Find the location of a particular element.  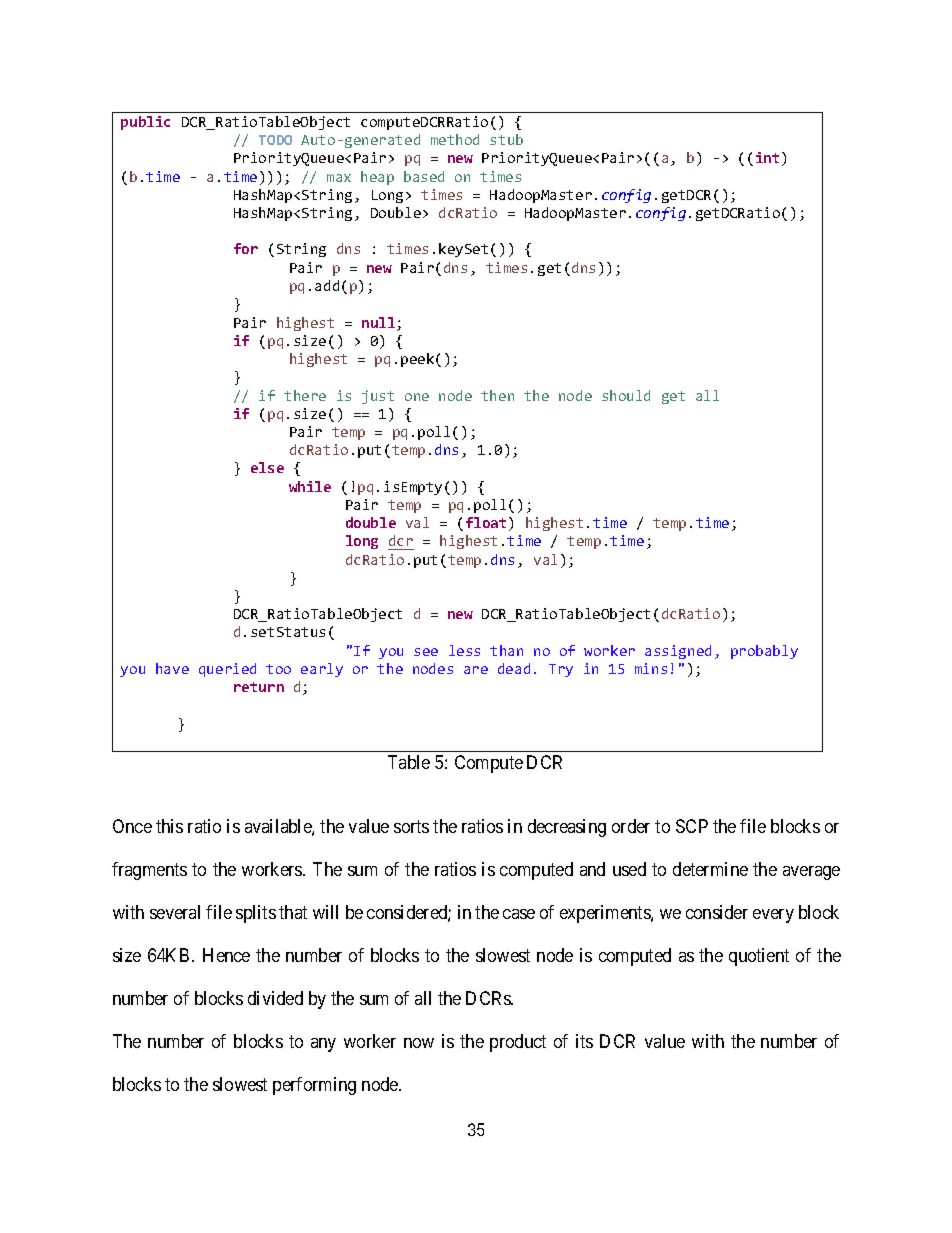

method is located at coordinates (455, 139).
